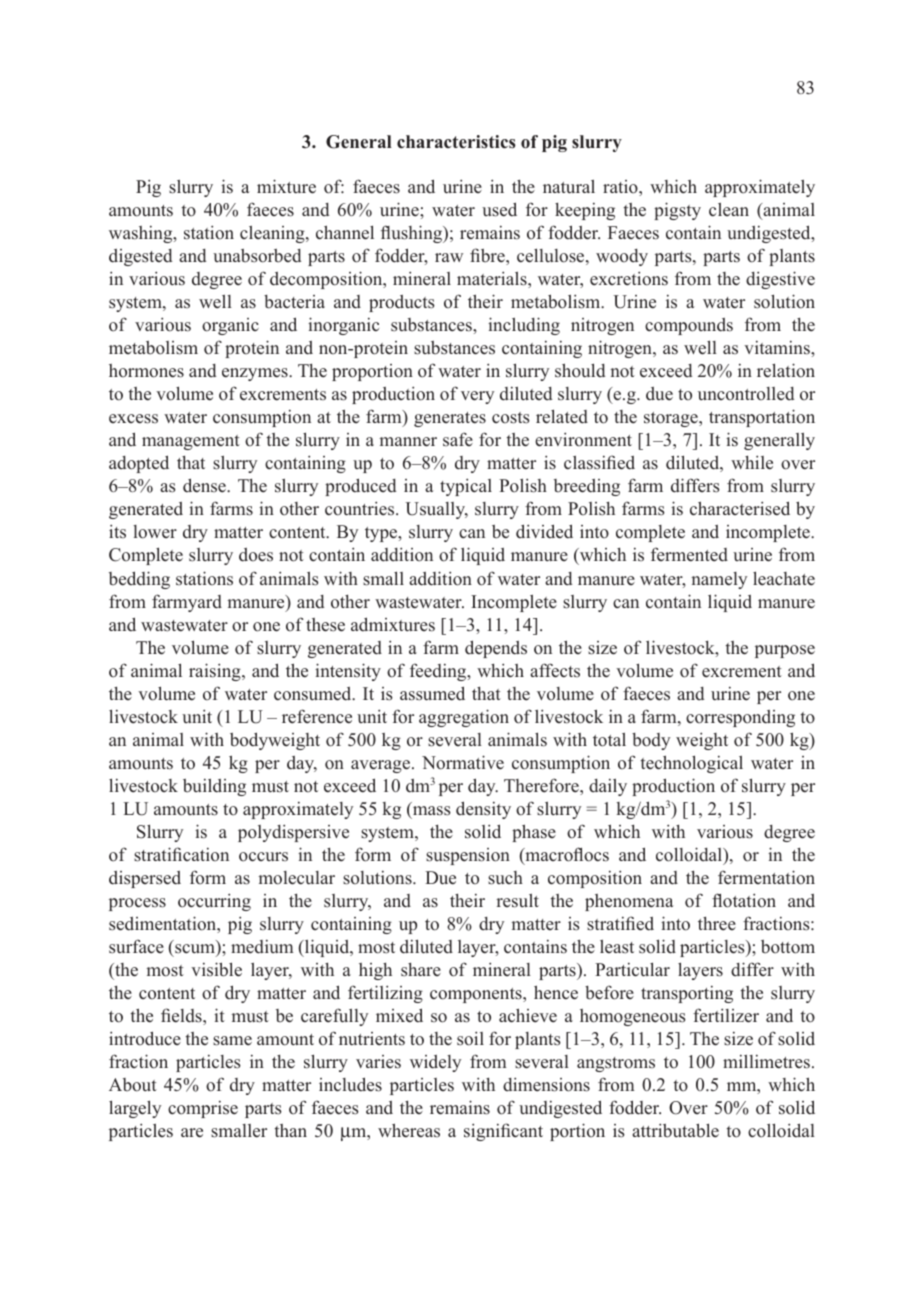 The width and height of the image is (924, 1305). Describe the element at coordinates (450, 419) in the image. I see `generates` at that location.
